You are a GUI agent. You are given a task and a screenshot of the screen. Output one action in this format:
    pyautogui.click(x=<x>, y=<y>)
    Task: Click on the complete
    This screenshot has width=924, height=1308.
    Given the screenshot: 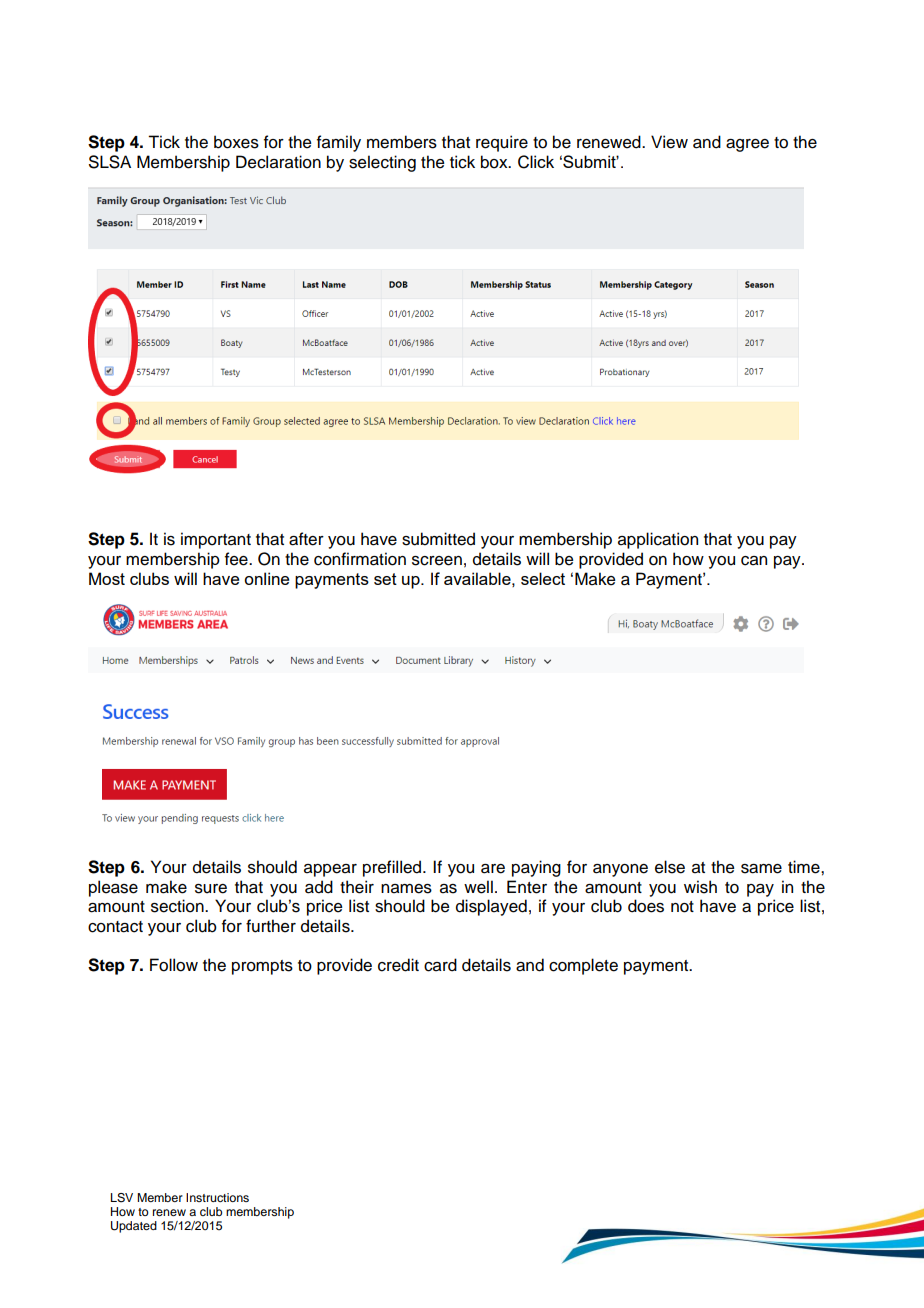 What is the action you would take?
    pyautogui.click(x=583, y=966)
